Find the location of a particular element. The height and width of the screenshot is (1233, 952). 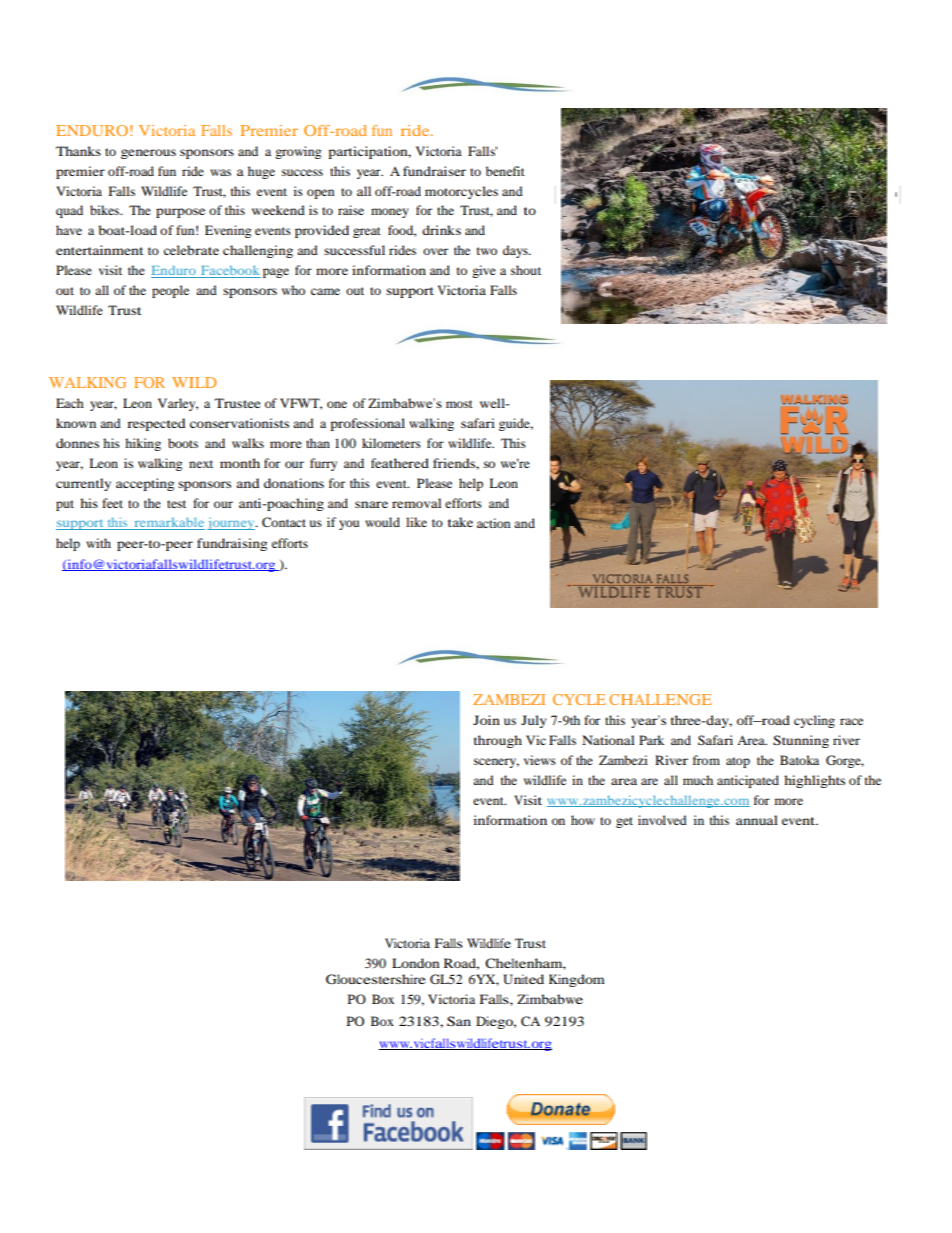

benefit is located at coordinates (505, 171).
